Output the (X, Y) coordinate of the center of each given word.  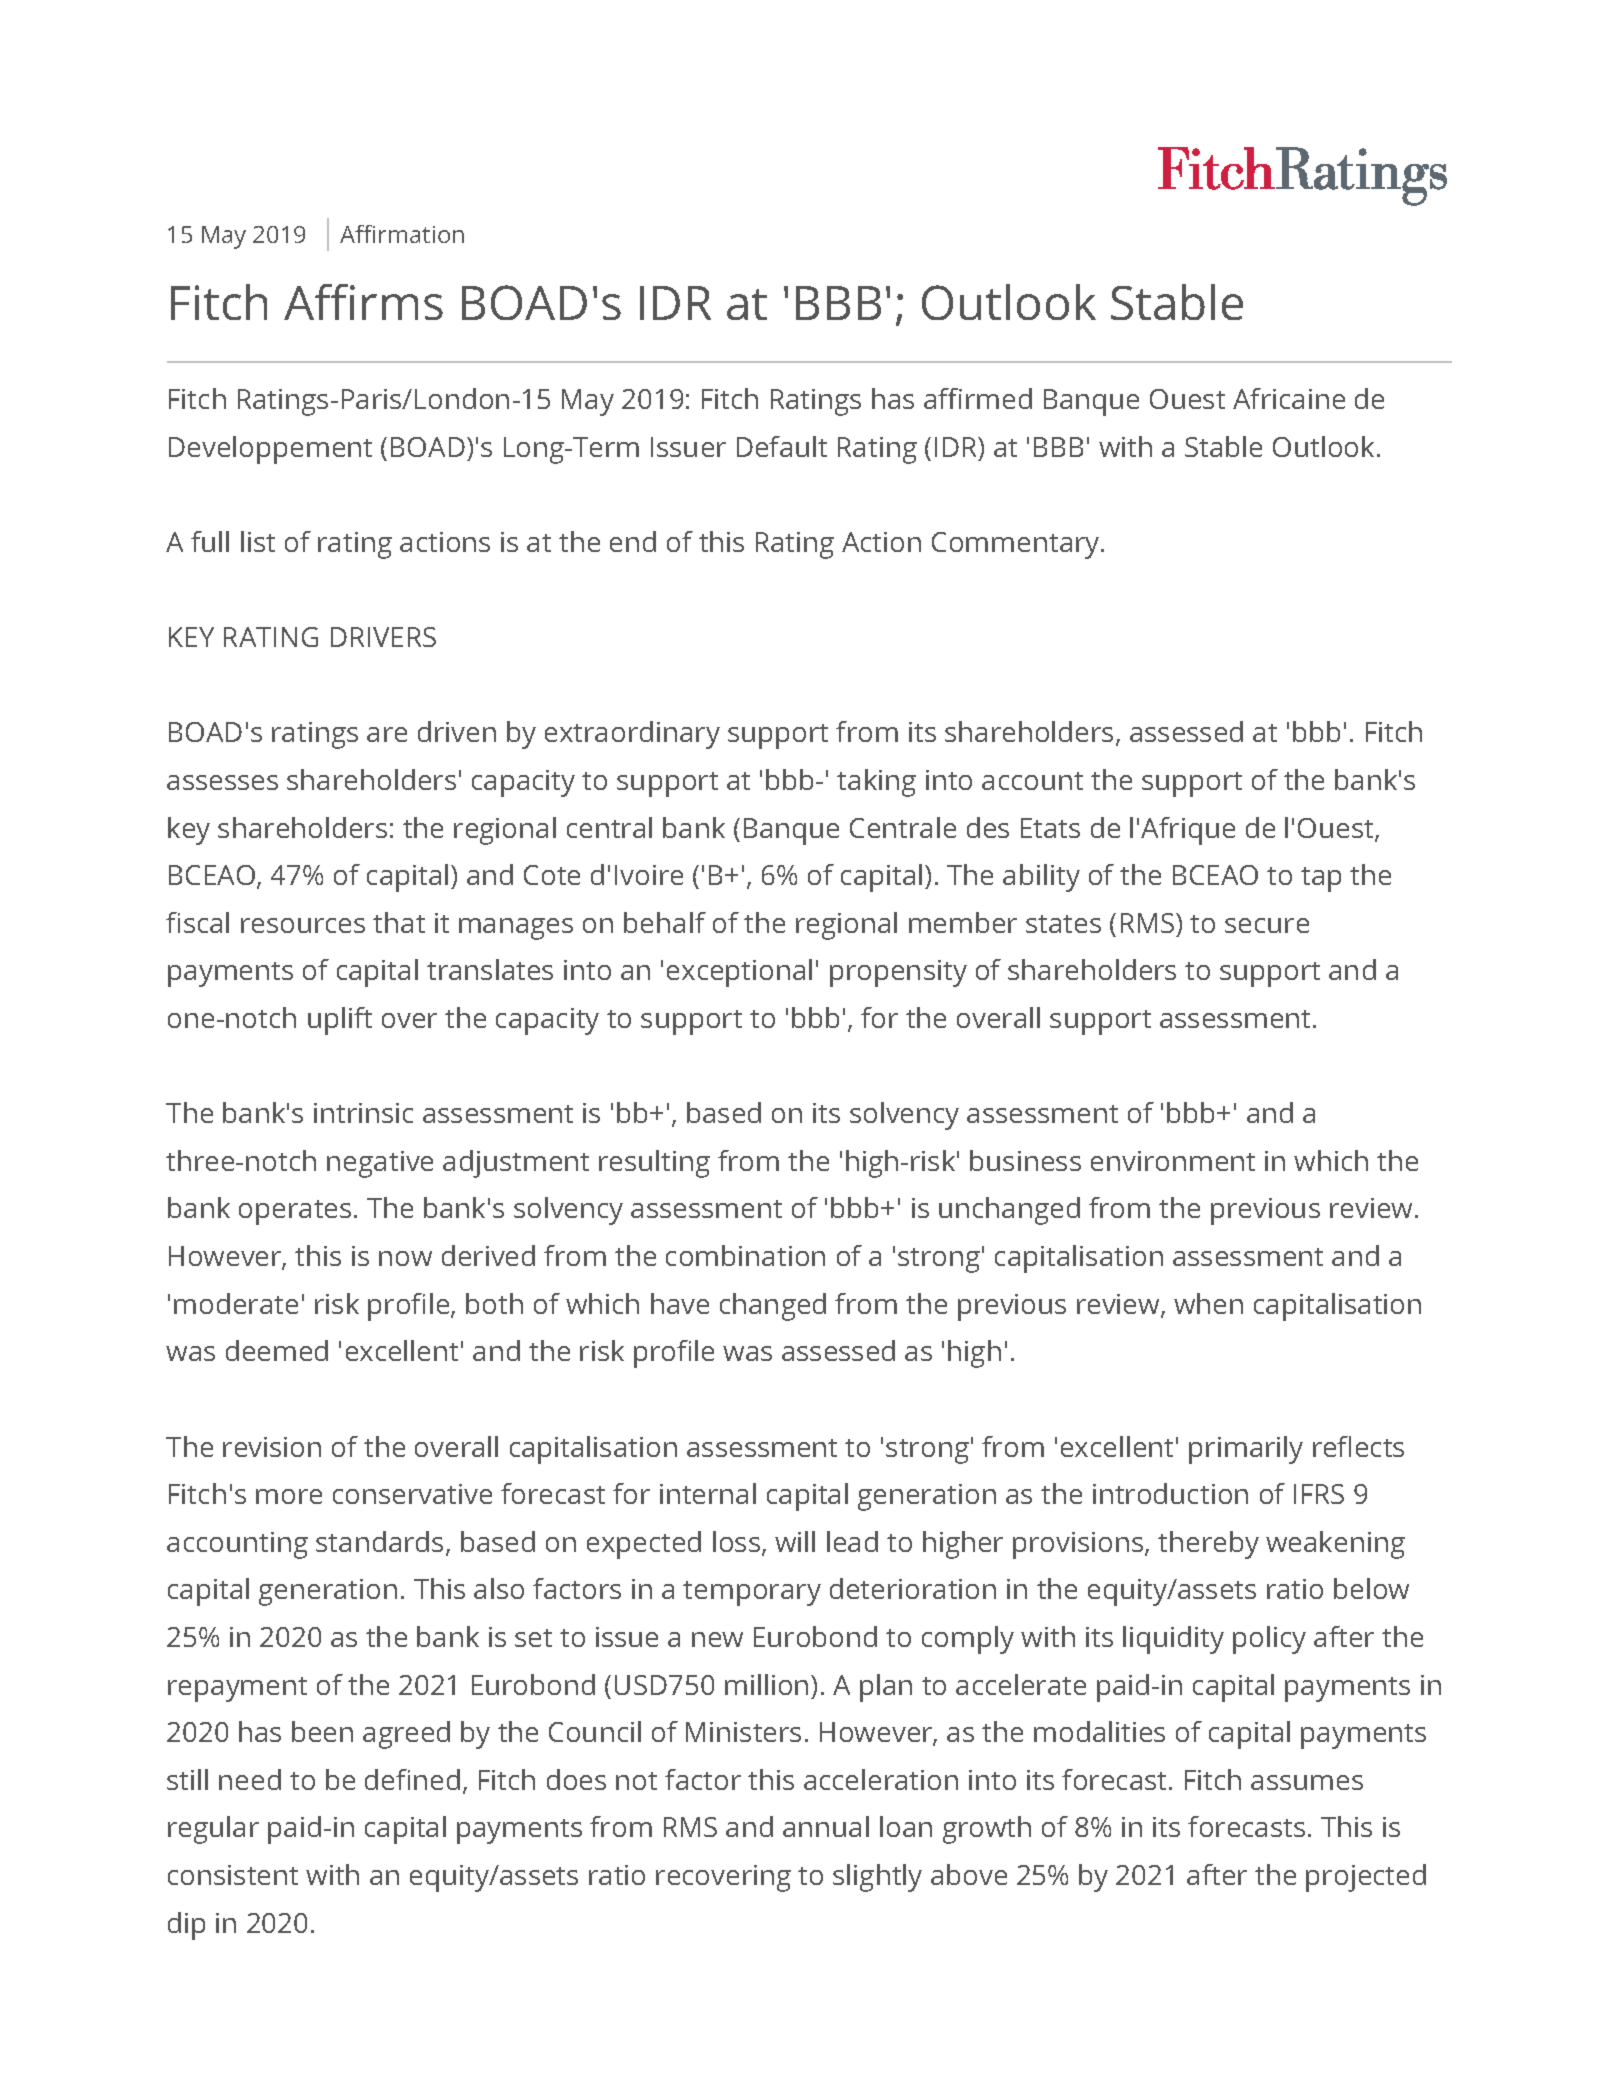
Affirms (363, 302)
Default (782, 446)
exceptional (739, 973)
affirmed (978, 398)
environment (1173, 1161)
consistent (233, 1875)
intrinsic (363, 1113)
